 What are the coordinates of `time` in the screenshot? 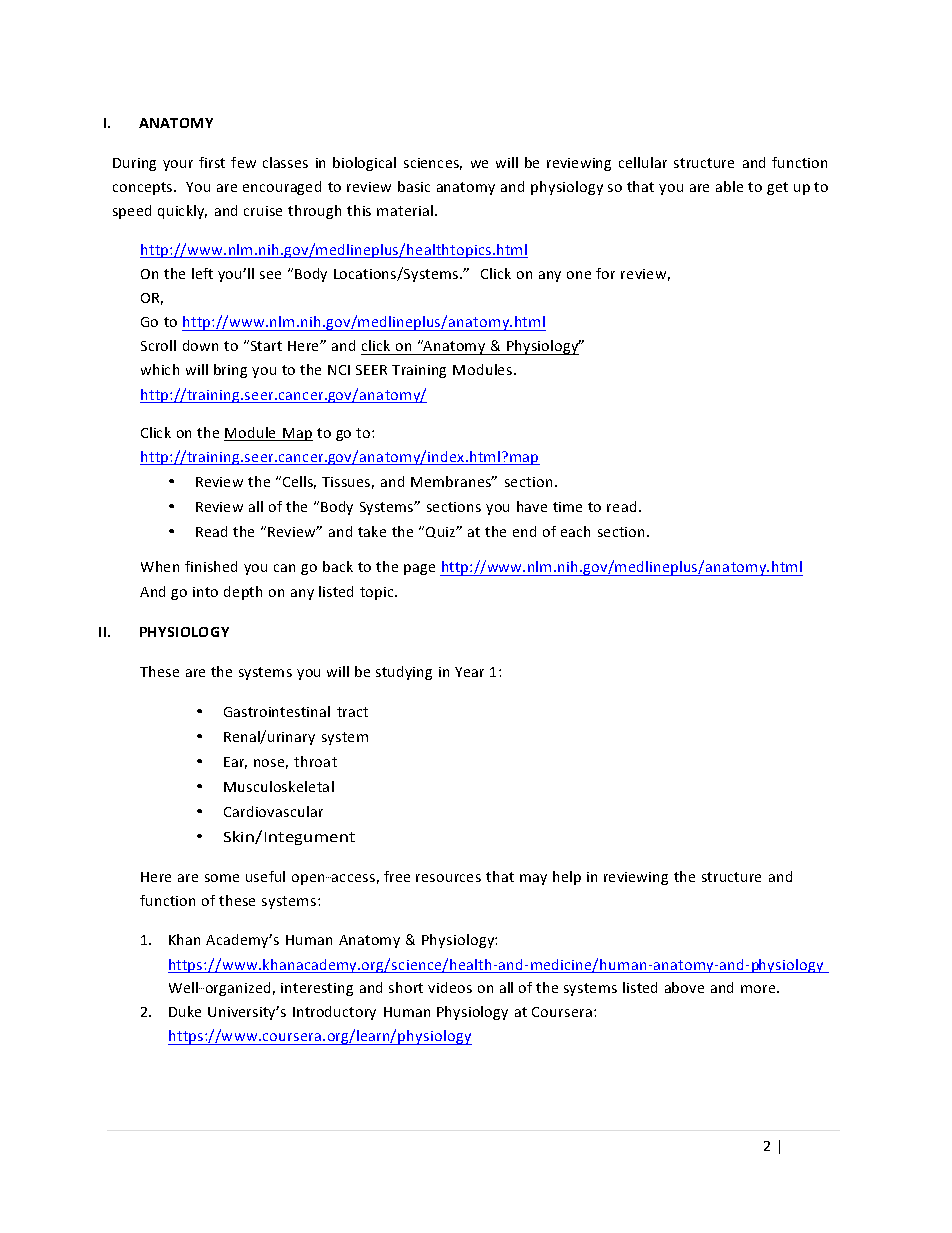 It's located at (567, 507).
